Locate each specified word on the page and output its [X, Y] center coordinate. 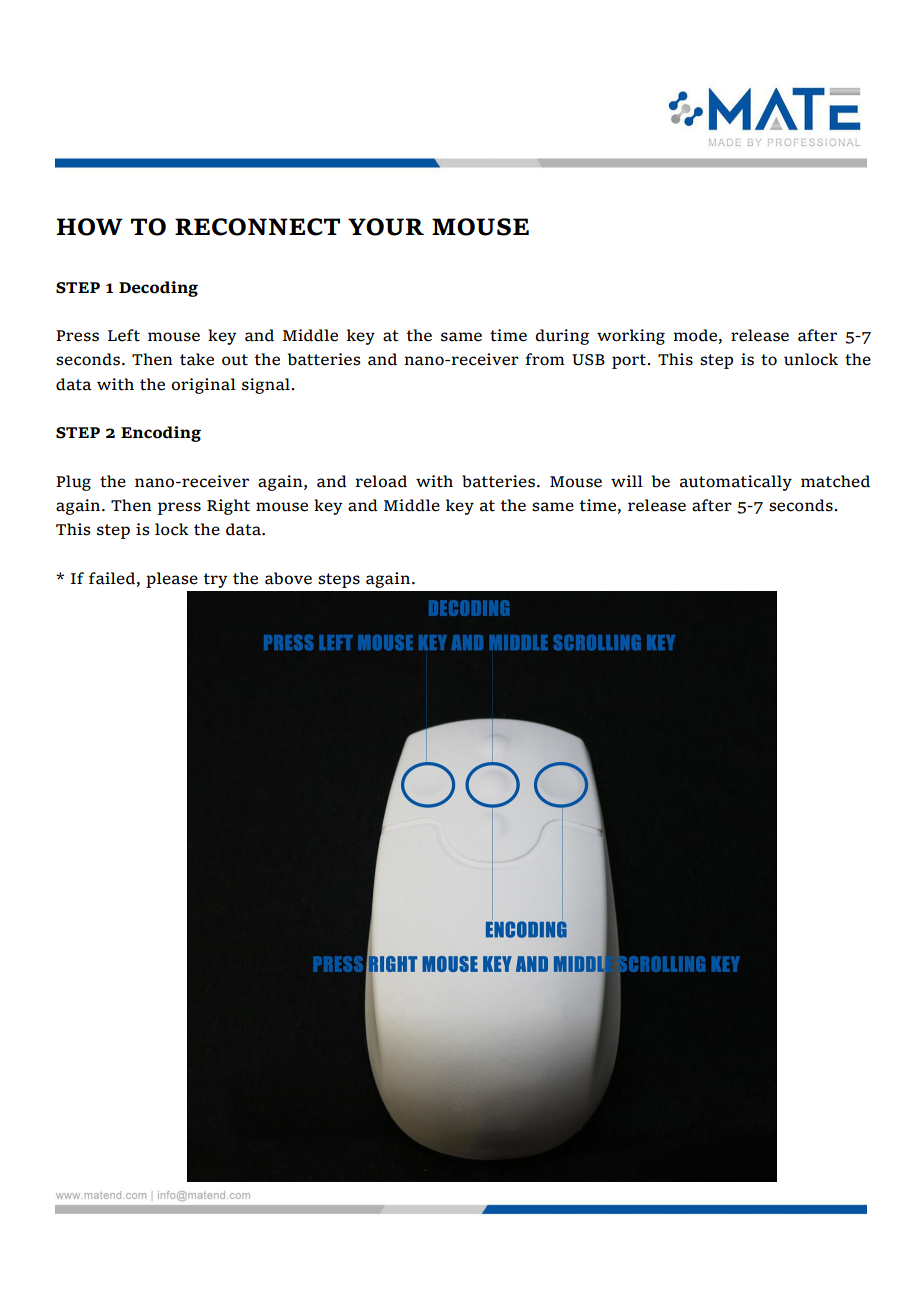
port [630, 361]
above [288, 578]
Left [124, 335]
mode [696, 336]
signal [267, 386]
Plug [73, 483]
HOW [89, 227]
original [203, 386]
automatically [736, 483]
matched [835, 481]
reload [381, 481]
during [562, 337]
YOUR [386, 227]
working [631, 337]
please [172, 580]
